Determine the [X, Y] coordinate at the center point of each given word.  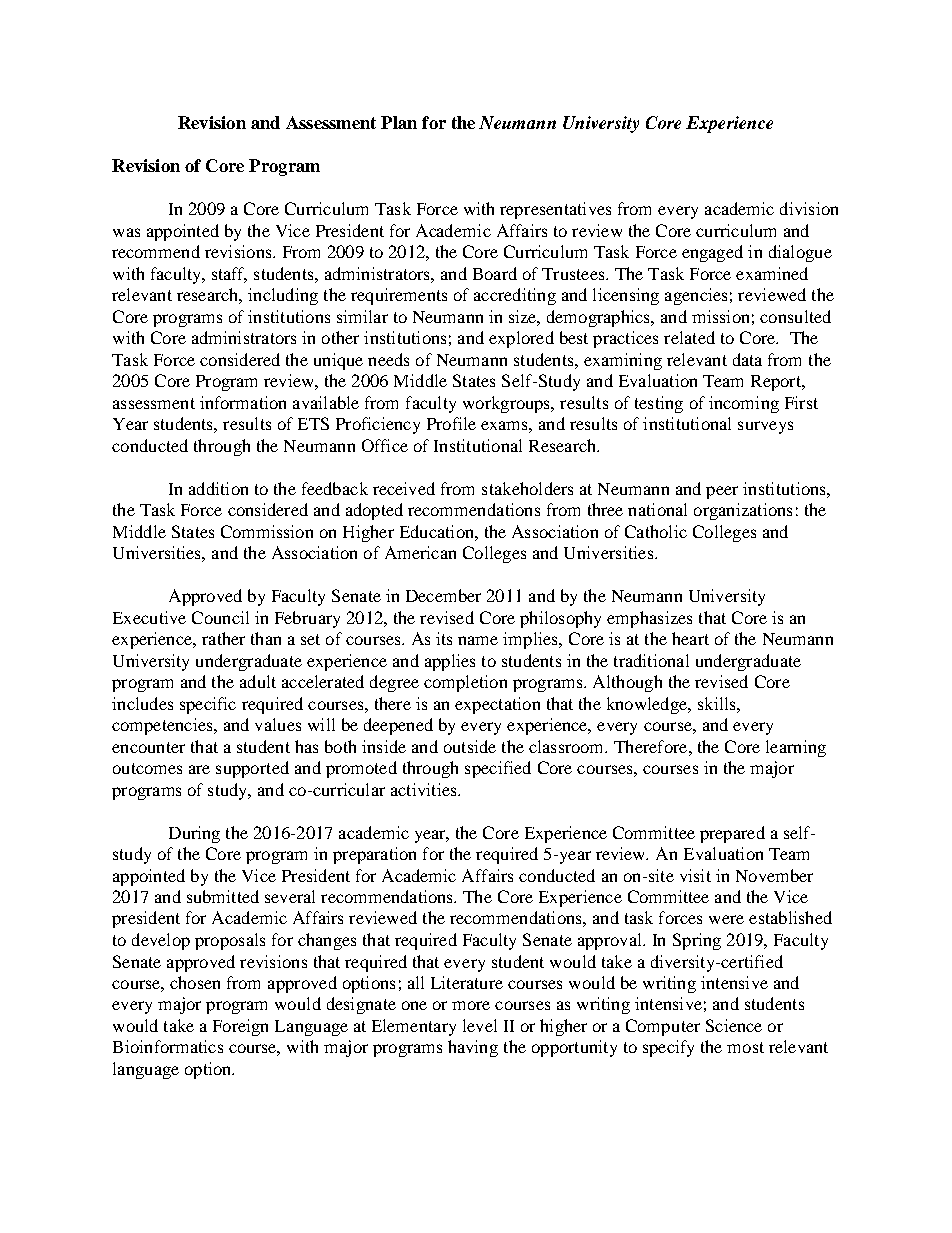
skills [718, 703]
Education [438, 531]
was [126, 232]
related [689, 337]
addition [218, 488]
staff [229, 275]
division [809, 208]
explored [521, 339]
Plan [399, 122]
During [194, 834]
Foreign [240, 1027]
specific [208, 705]
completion [465, 683]
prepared [732, 834]
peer [722, 492]
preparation [374, 855]
